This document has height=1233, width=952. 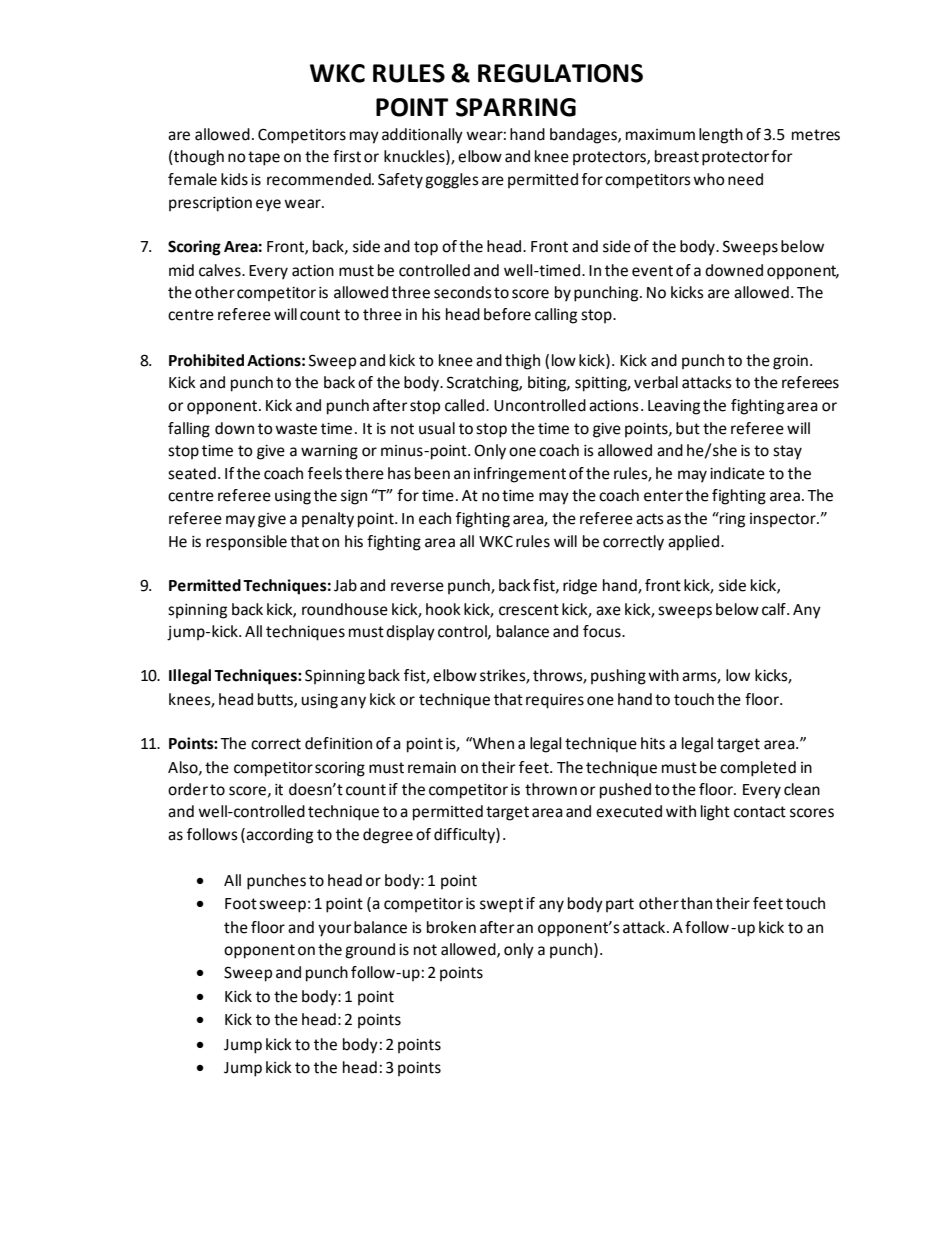 What do you see at coordinates (652, 271) in the document?
I see `event` at bounding box center [652, 271].
